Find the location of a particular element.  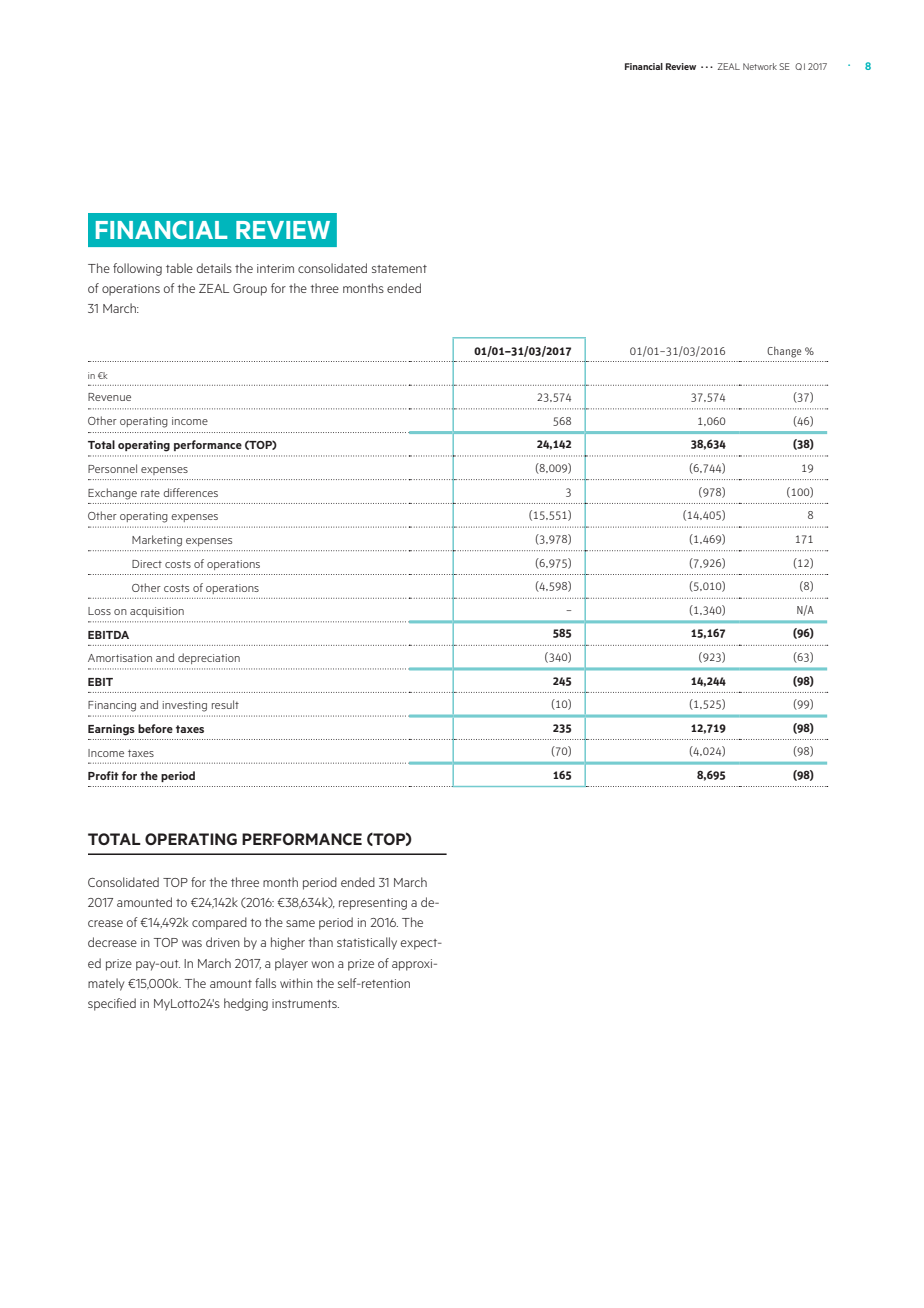

won is located at coordinates (323, 964).
